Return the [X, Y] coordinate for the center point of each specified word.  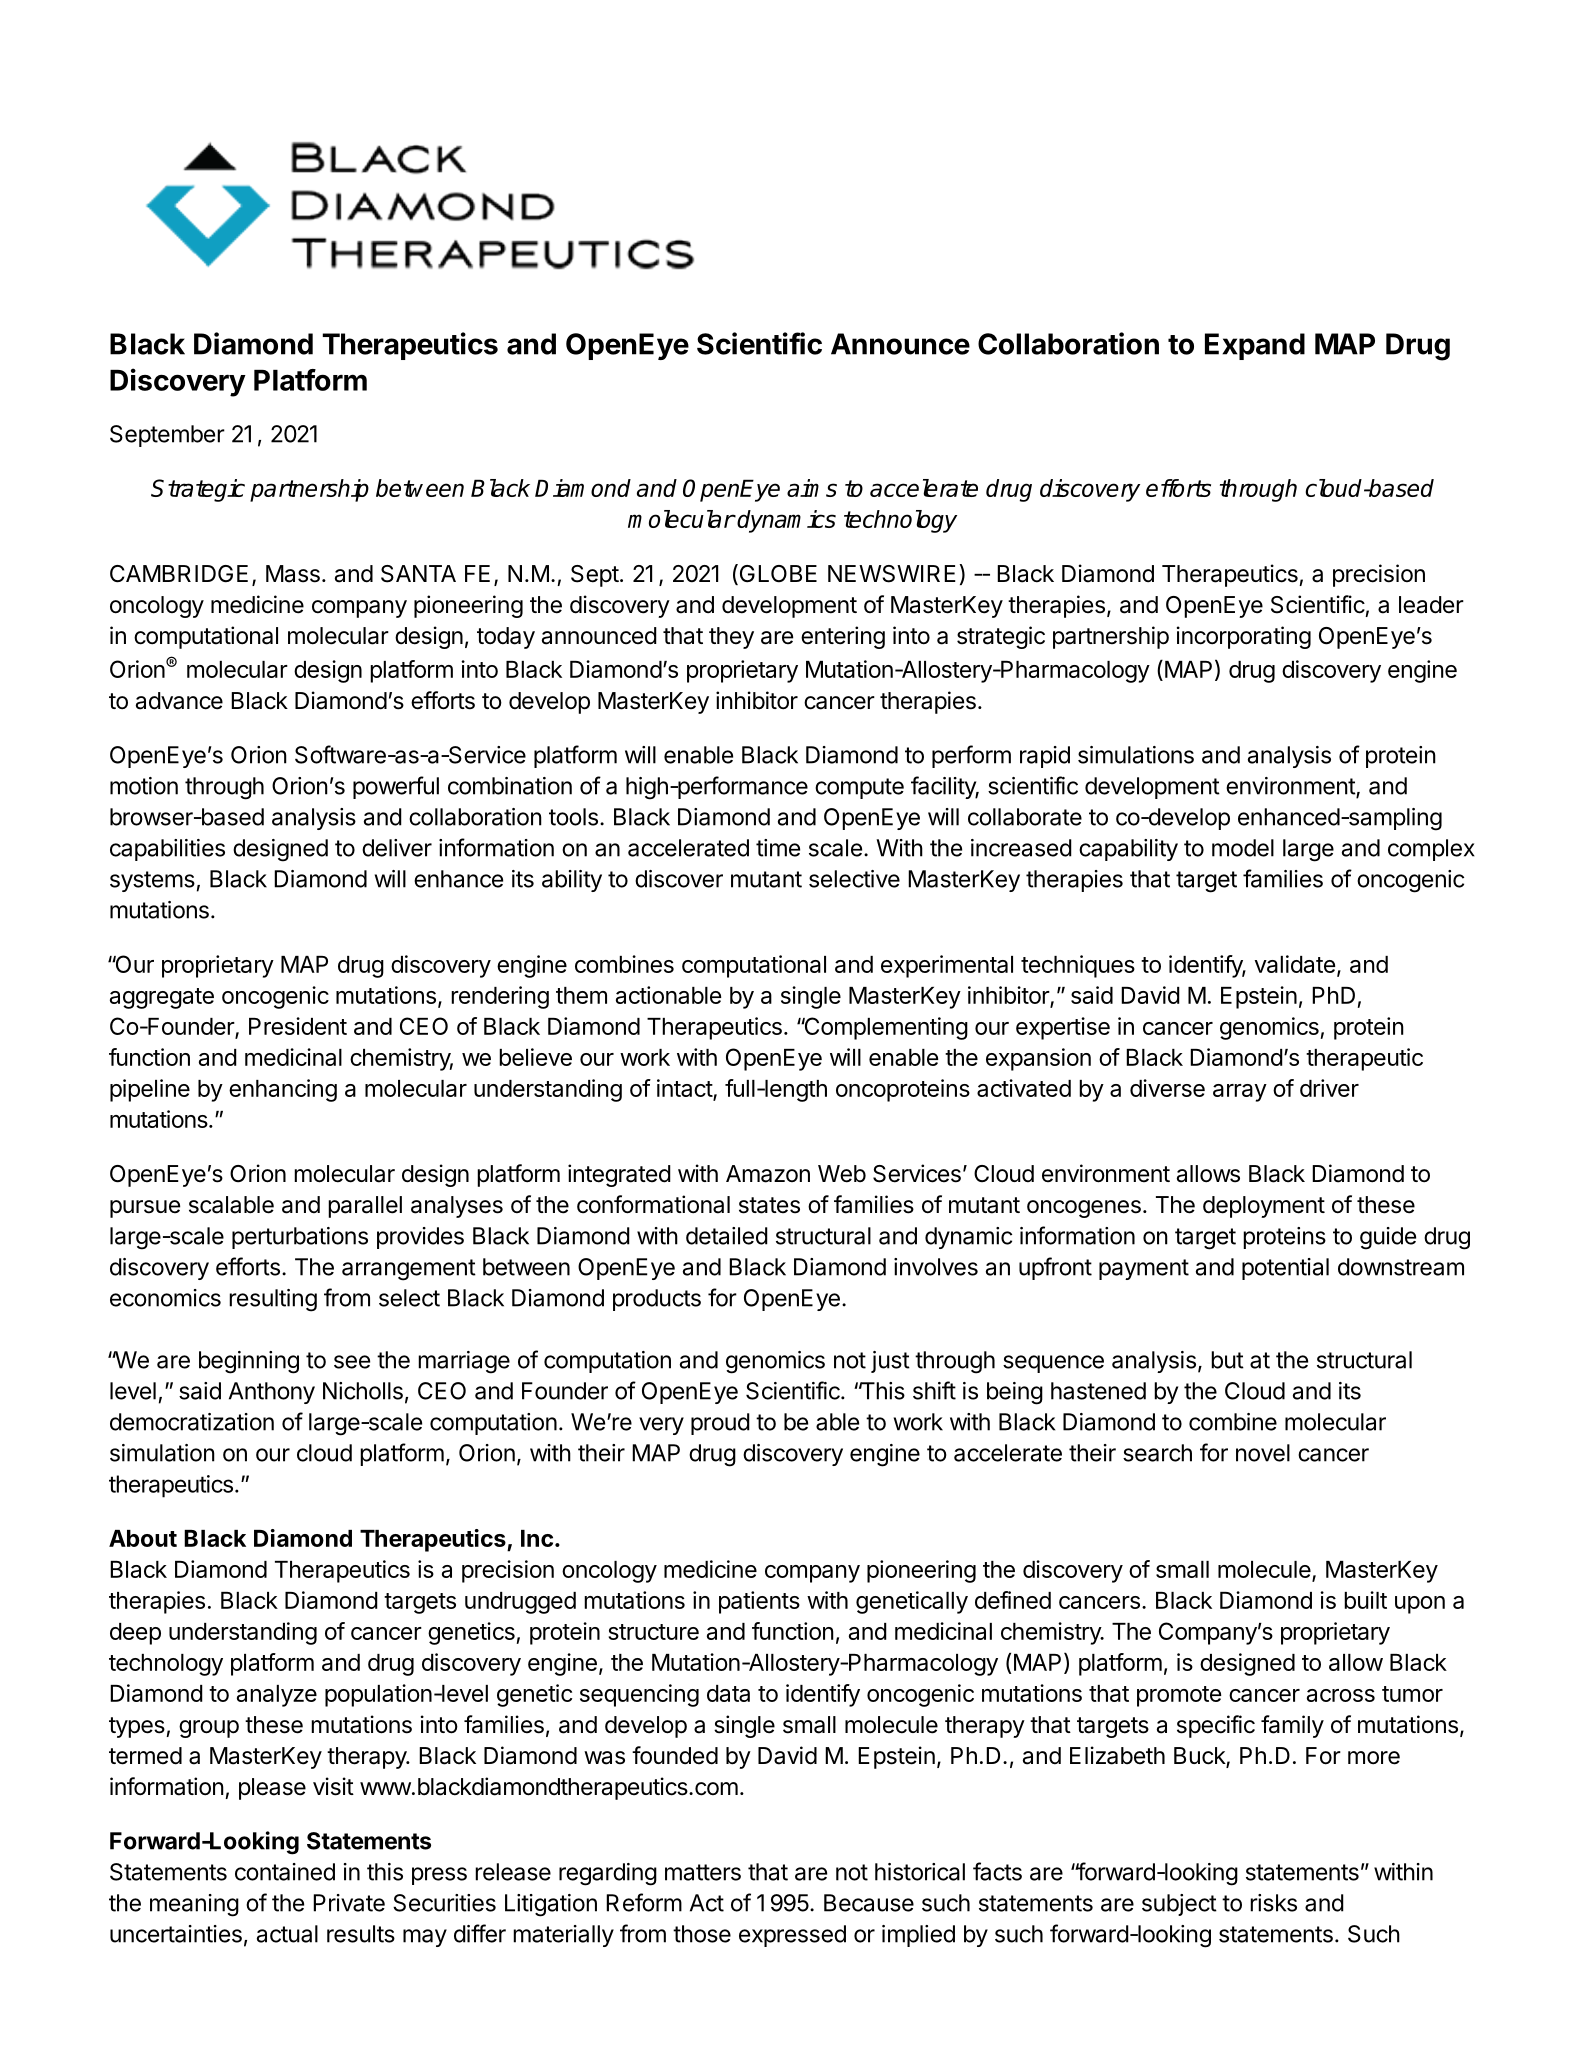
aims [812, 488]
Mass [293, 574]
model [1243, 848]
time [778, 848]
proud [720, 1424]
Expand [1255, 346]
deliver [397, 848]
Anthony [272, 1393]
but [1227, 1360]
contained [285, 1872]
